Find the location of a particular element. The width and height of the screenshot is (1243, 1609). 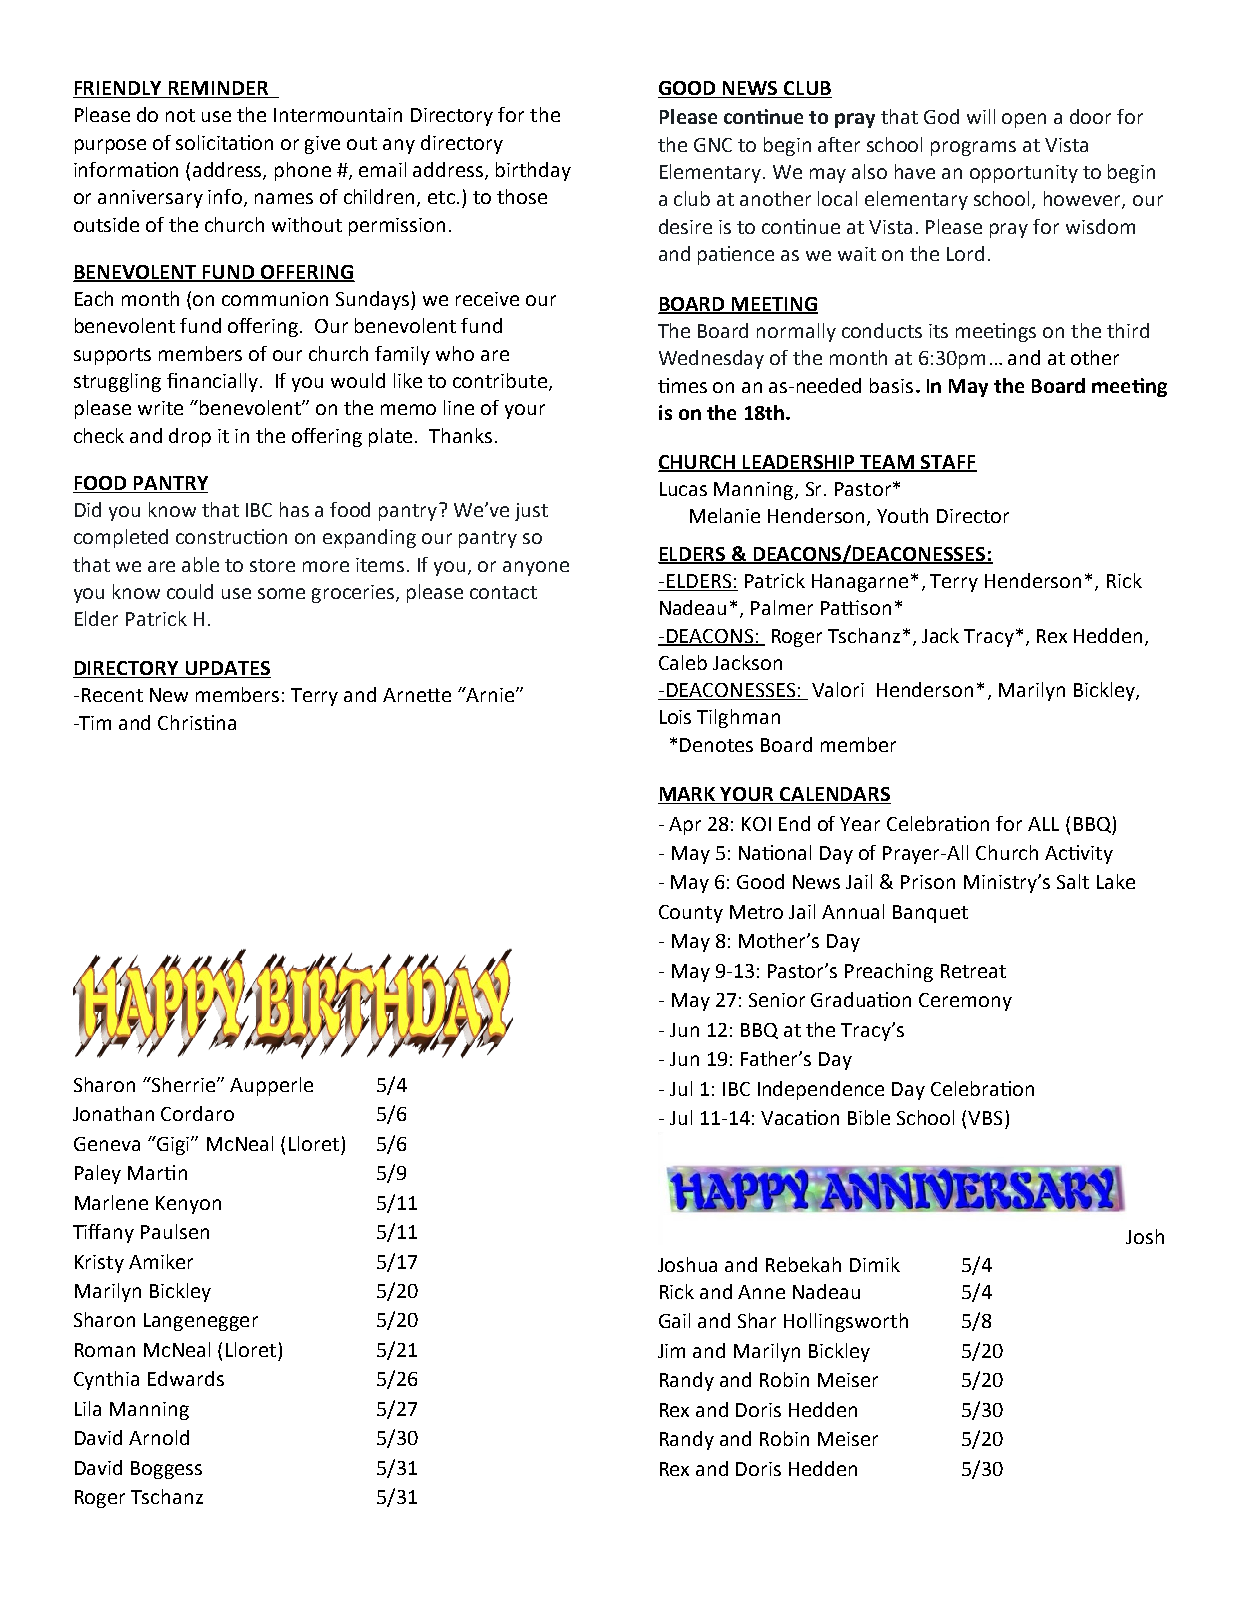

Edwards is located at coordinates (186, 1378).
